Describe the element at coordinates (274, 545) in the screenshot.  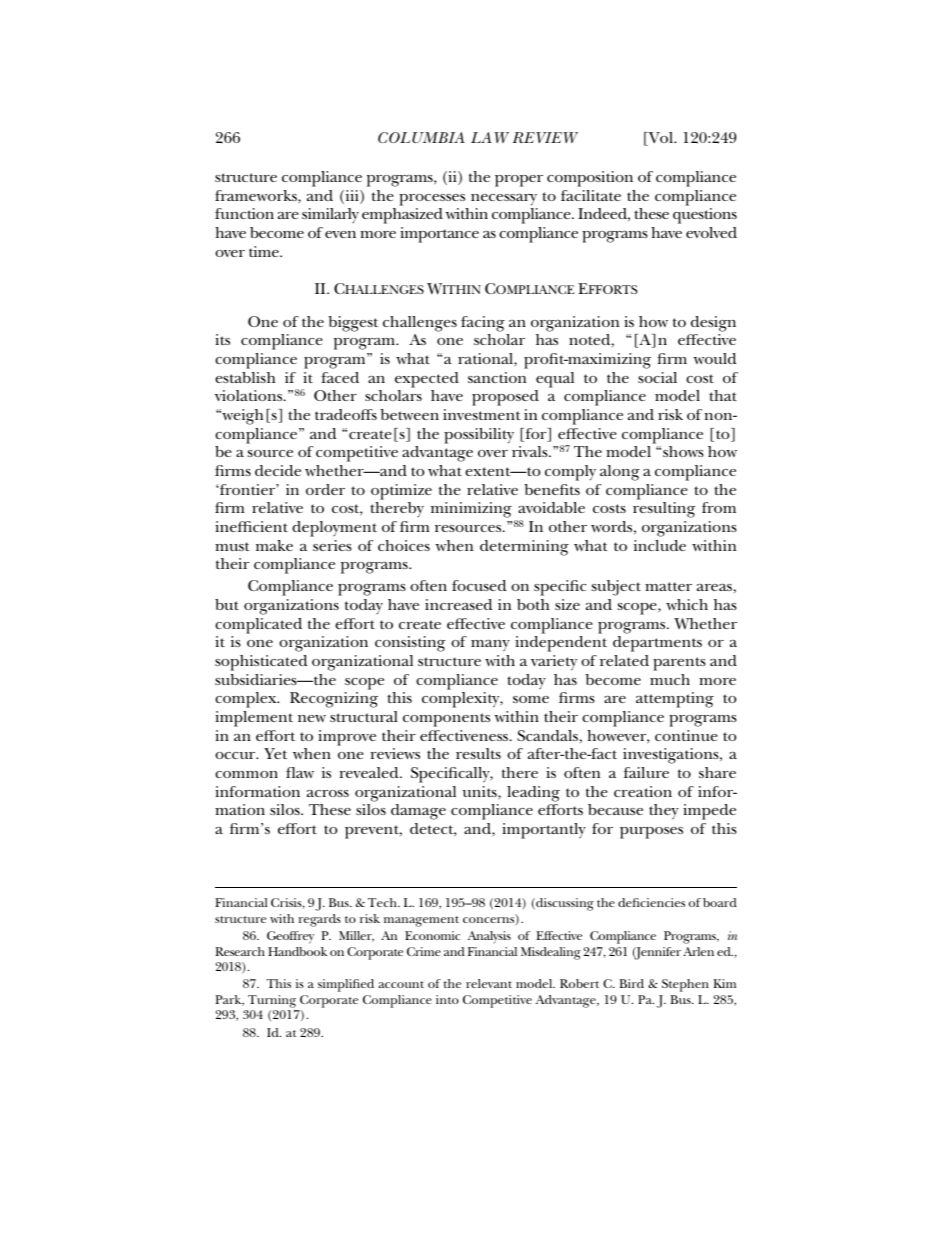
I see `make` at that location.
